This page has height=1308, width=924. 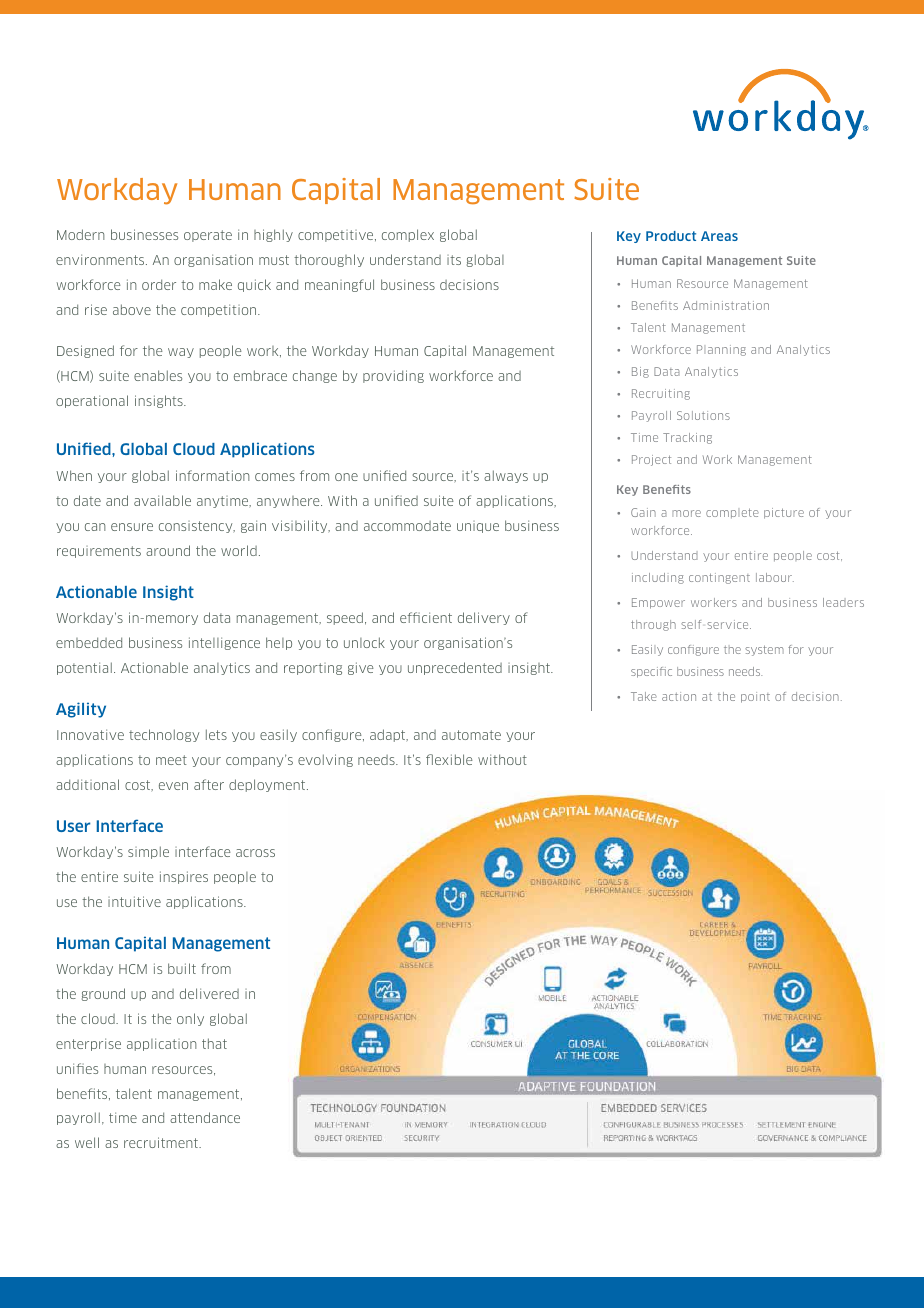 I want to click on point, so click(x=755, y=697).
